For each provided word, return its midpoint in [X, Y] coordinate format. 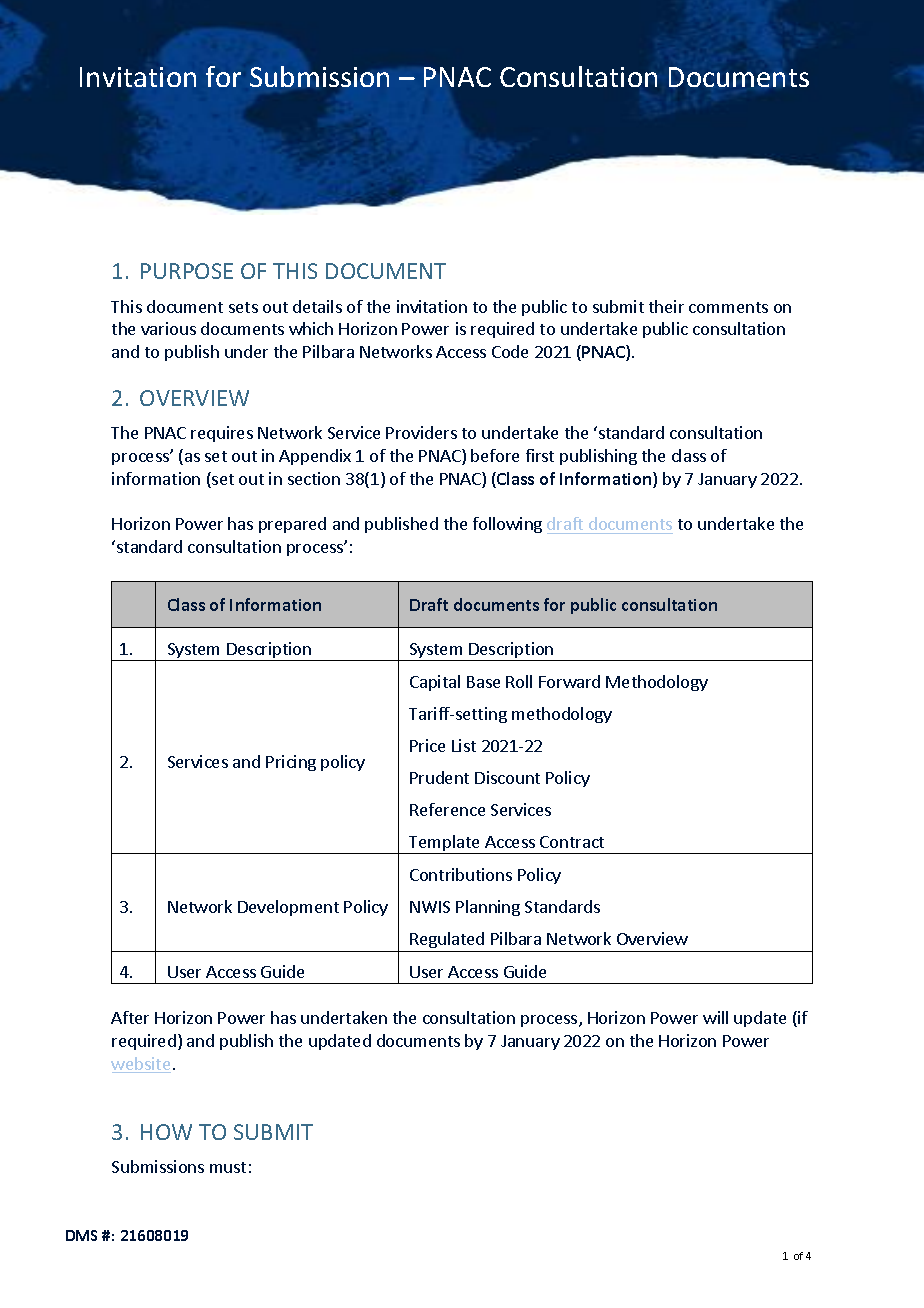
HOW [166, 1132]
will [715, 1017]
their [666, 306]
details [317, 306]
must [228, 1167]
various [168, 328]
